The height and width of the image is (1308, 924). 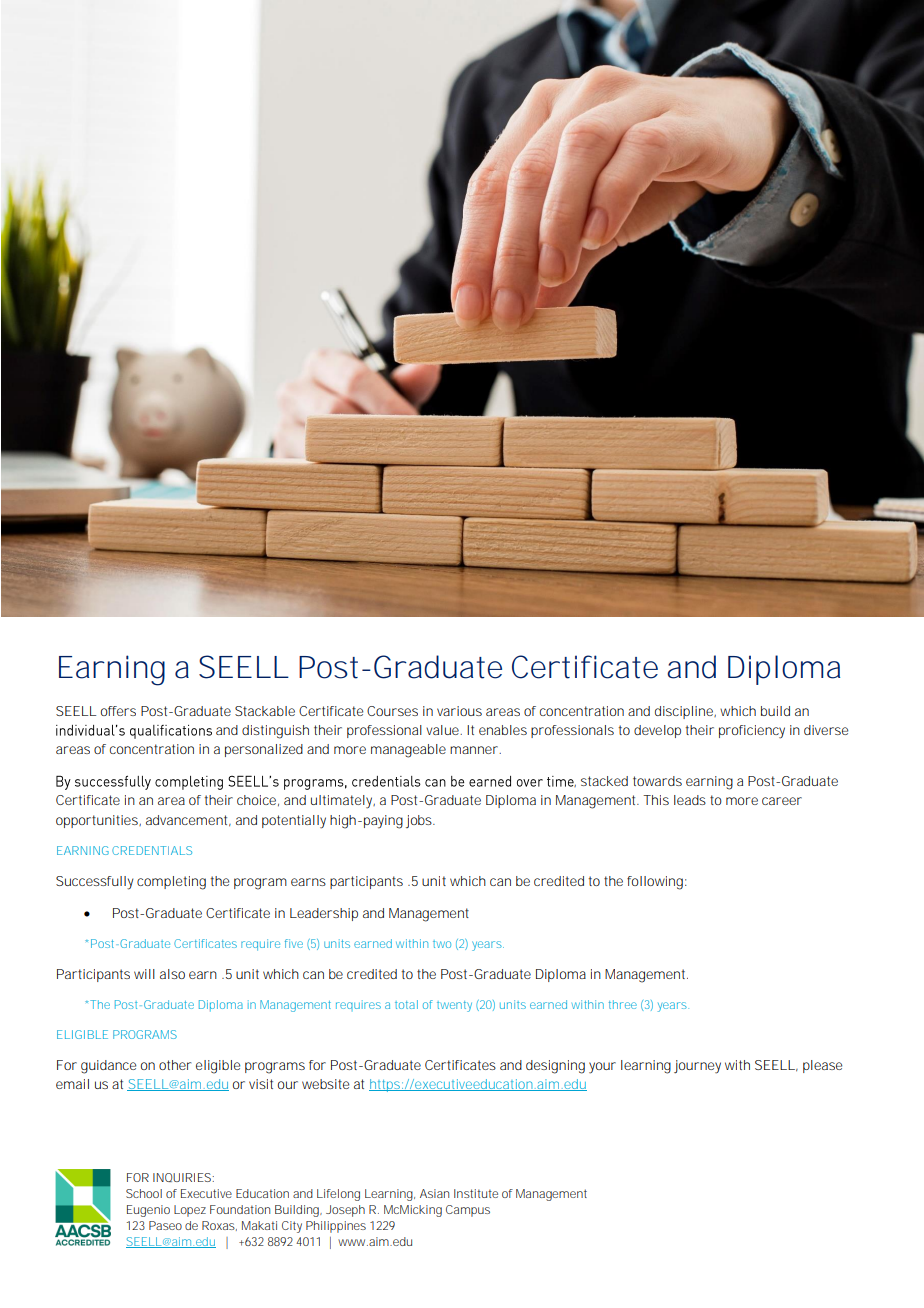 I want to click on three, so click(x=623, y=1004).
